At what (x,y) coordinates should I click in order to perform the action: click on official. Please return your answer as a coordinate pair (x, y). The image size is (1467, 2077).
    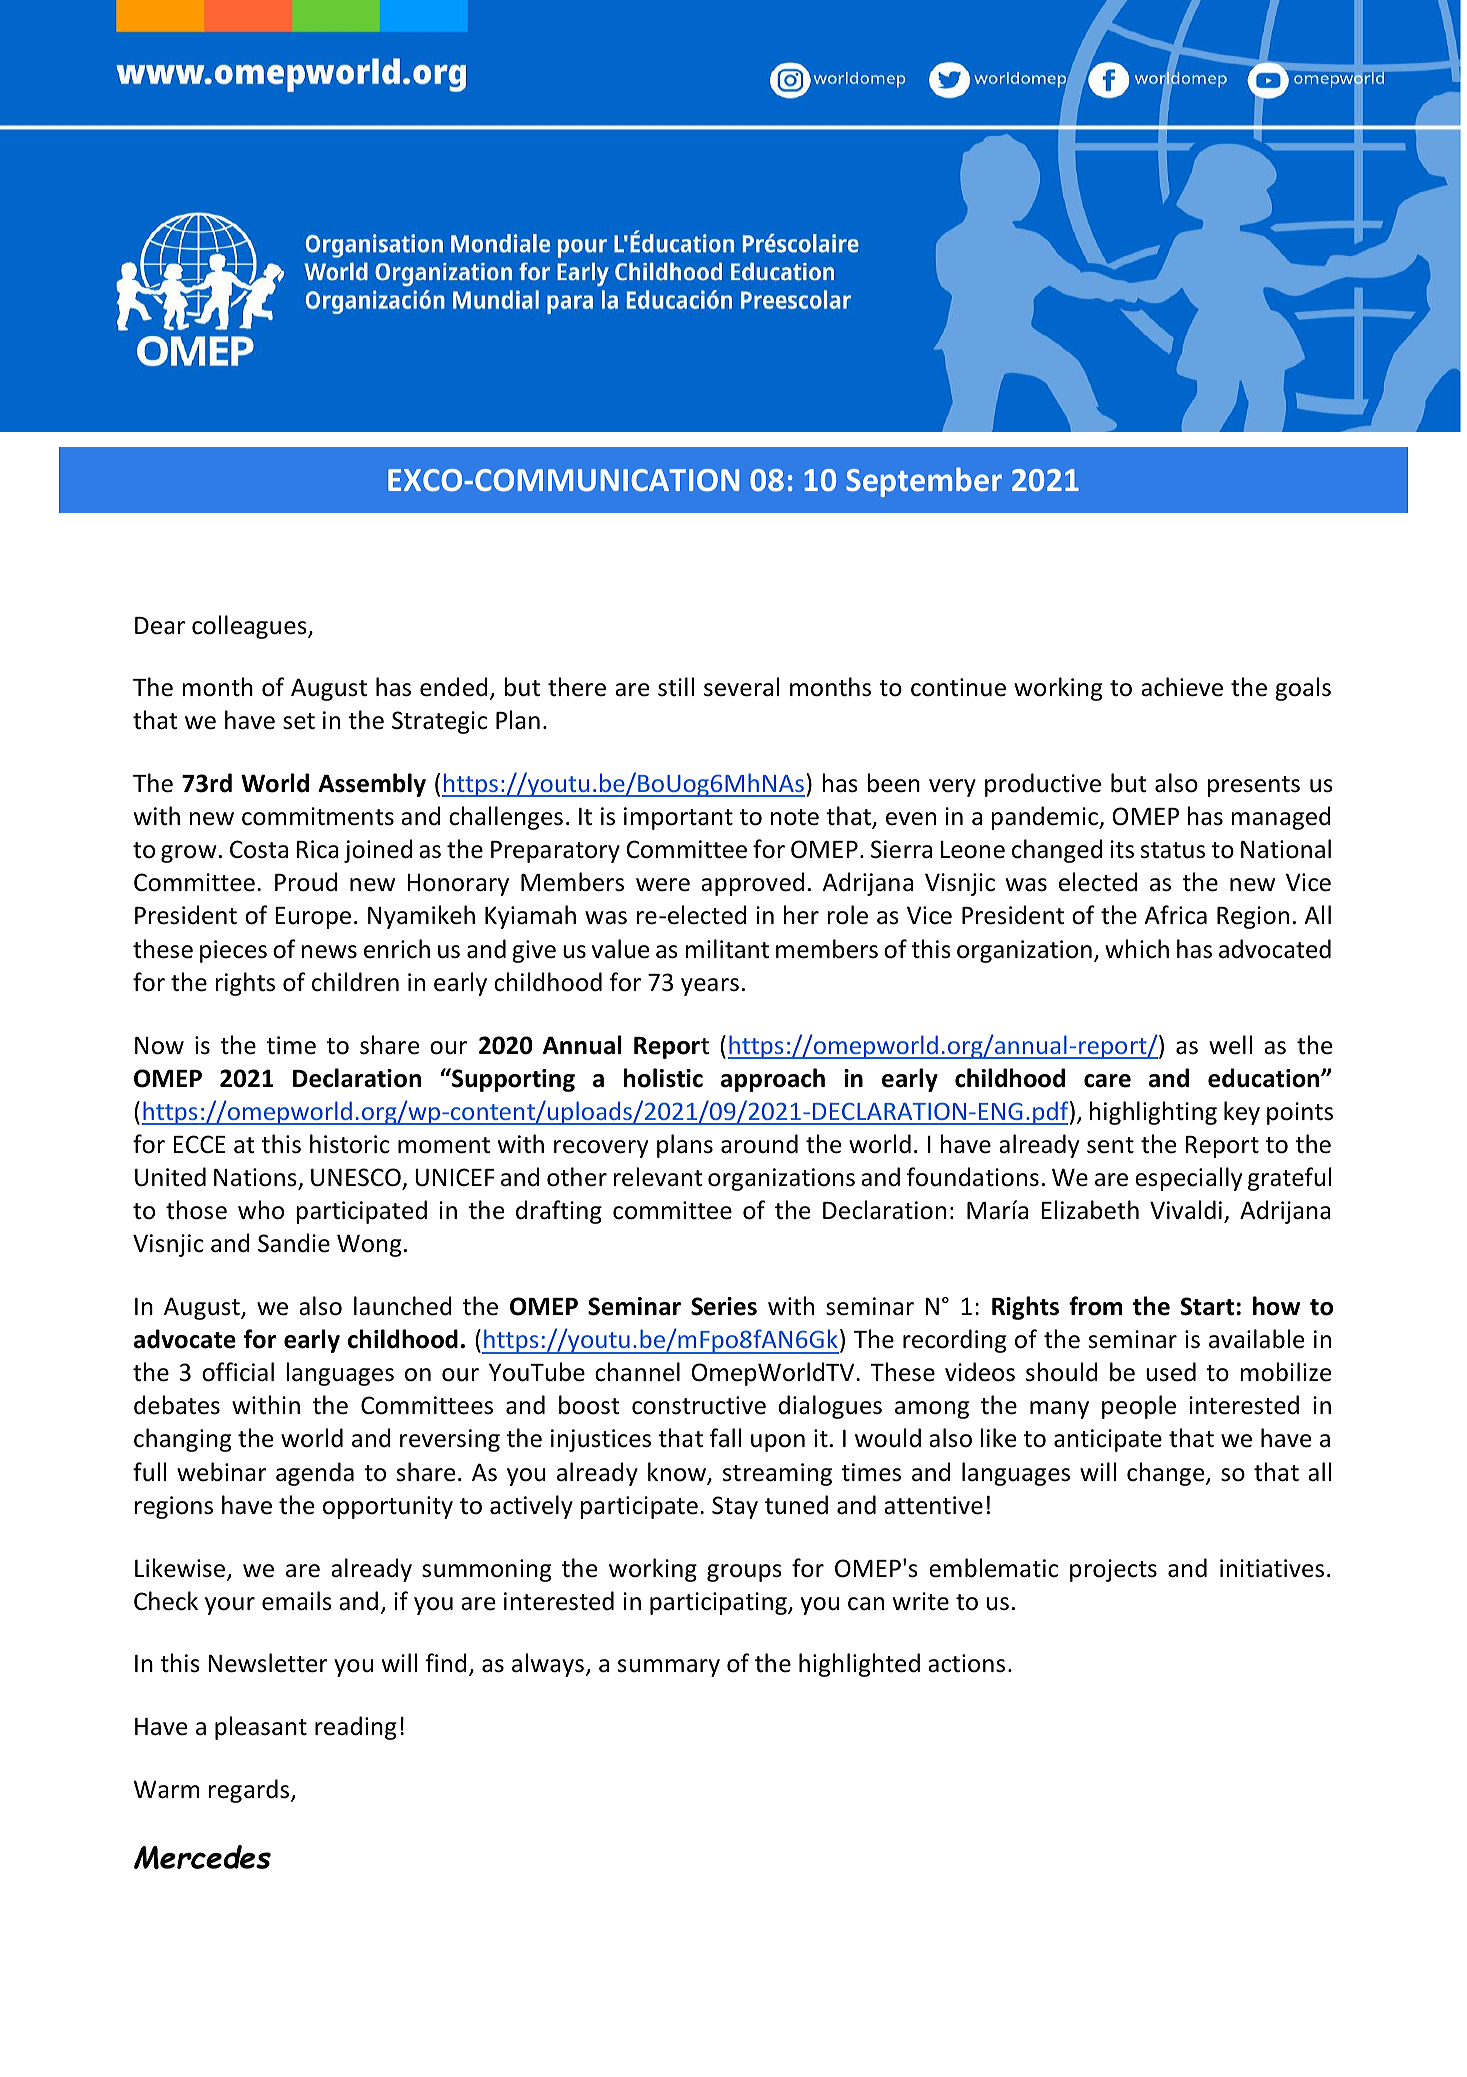
    Looking at the image, I should click on (238, 1372).
